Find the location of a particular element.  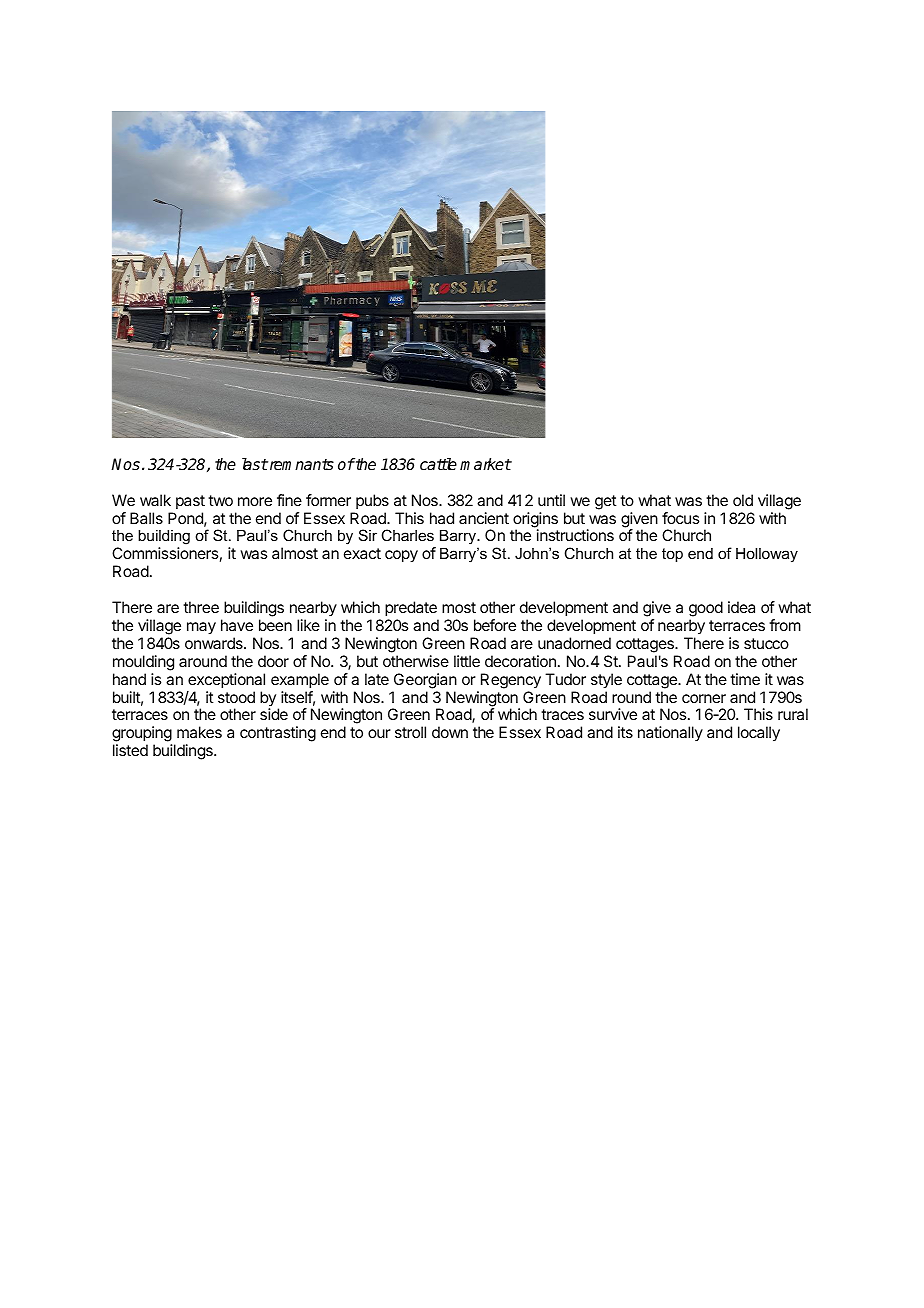

good is located at coordinates (706, 609).
